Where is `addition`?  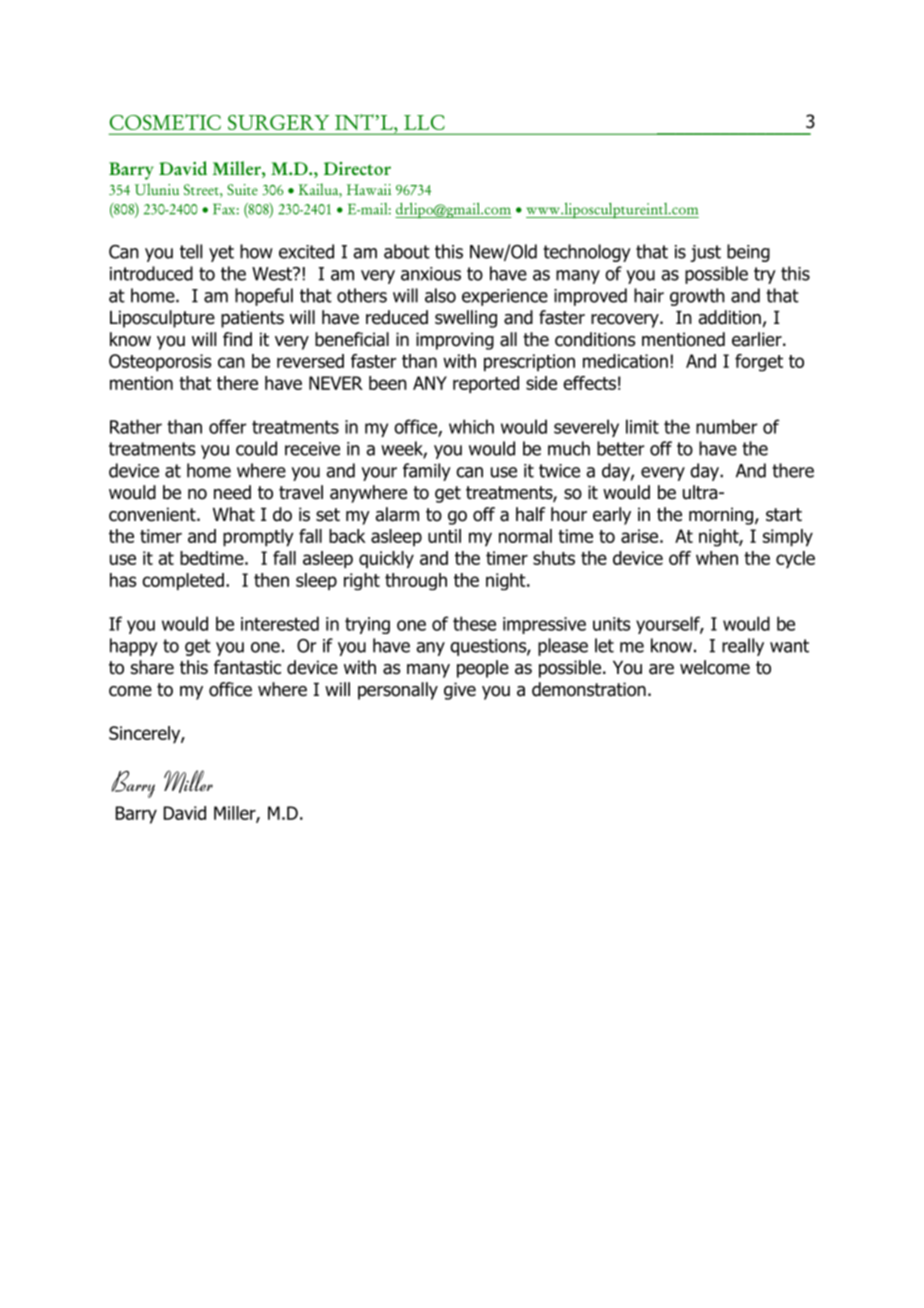
addition is located at coordinates (730, 317).
